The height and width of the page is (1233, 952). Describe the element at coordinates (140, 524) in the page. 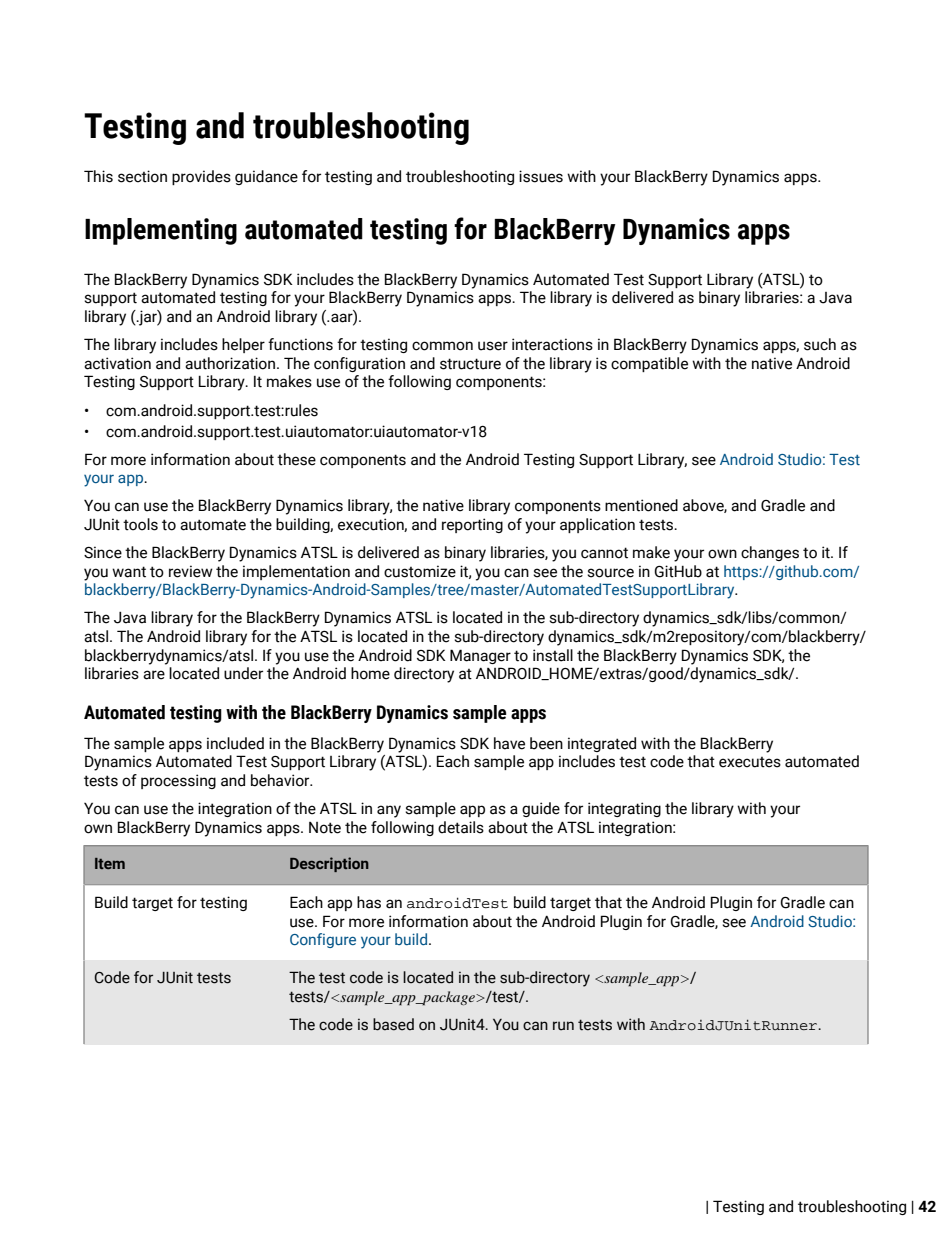

I see `tools` at that location.
